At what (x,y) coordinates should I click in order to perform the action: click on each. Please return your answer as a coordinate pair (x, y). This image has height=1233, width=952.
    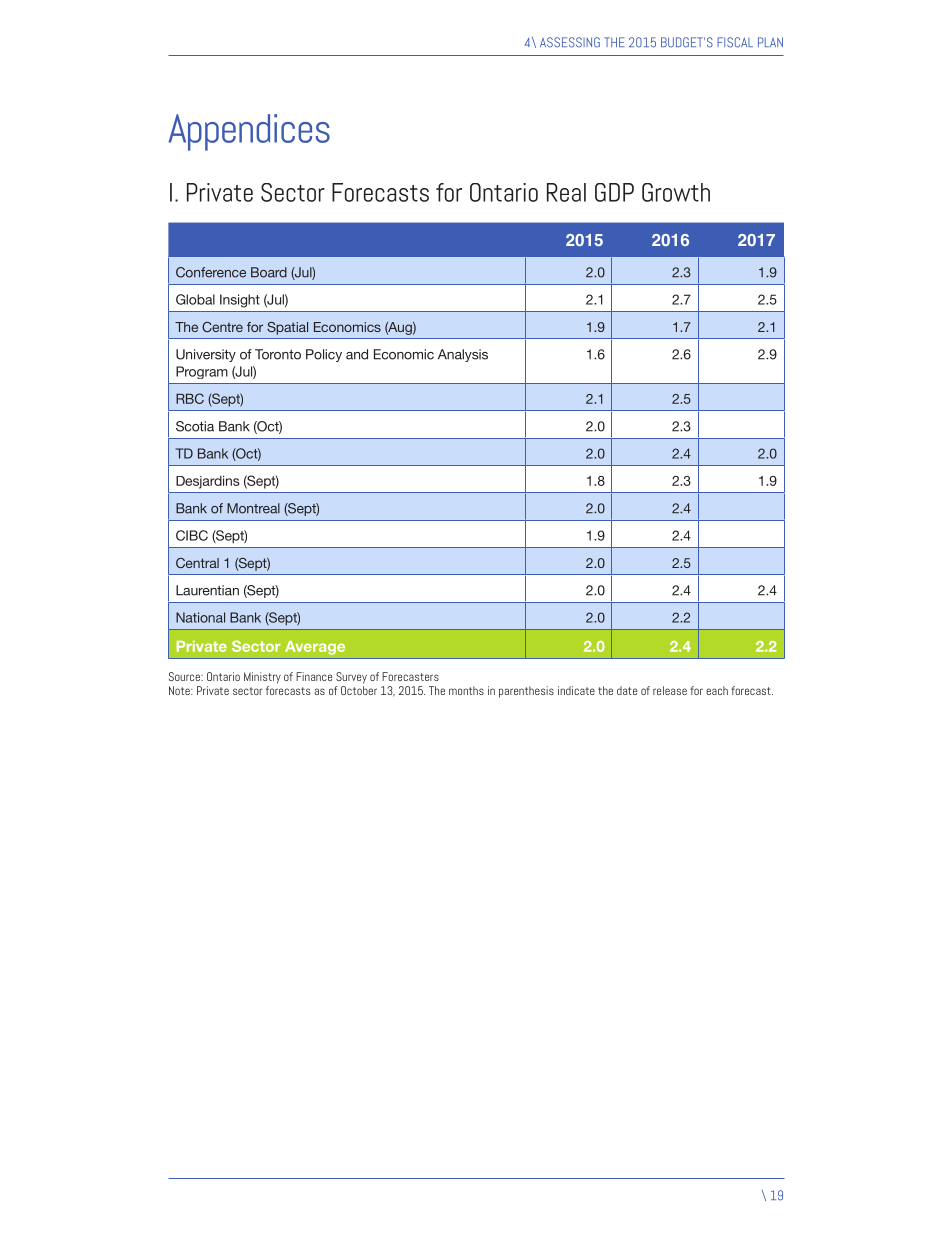
    Looking at the image, I should click on (717, 690).
